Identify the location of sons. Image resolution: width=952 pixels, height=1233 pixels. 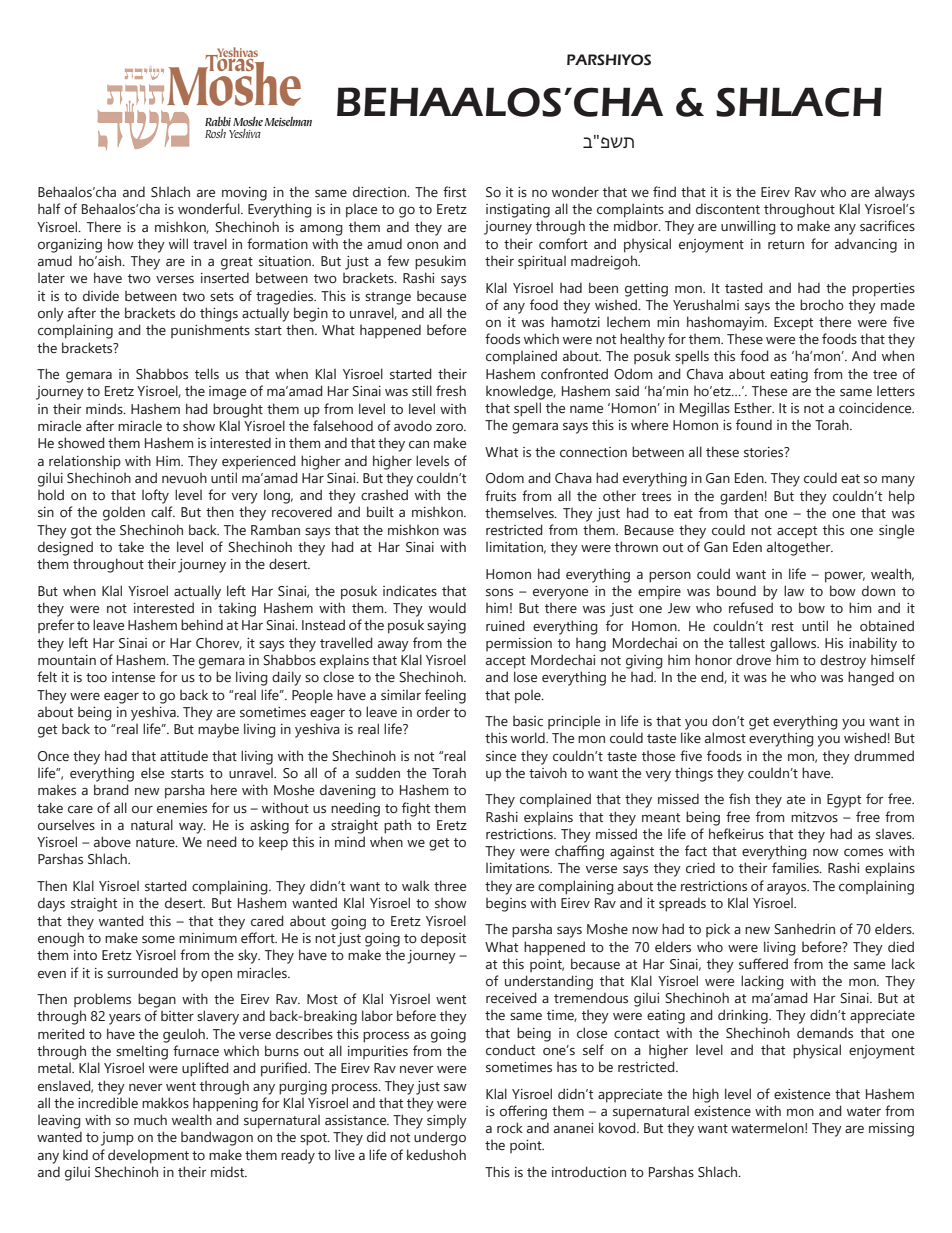
(499, 592).
